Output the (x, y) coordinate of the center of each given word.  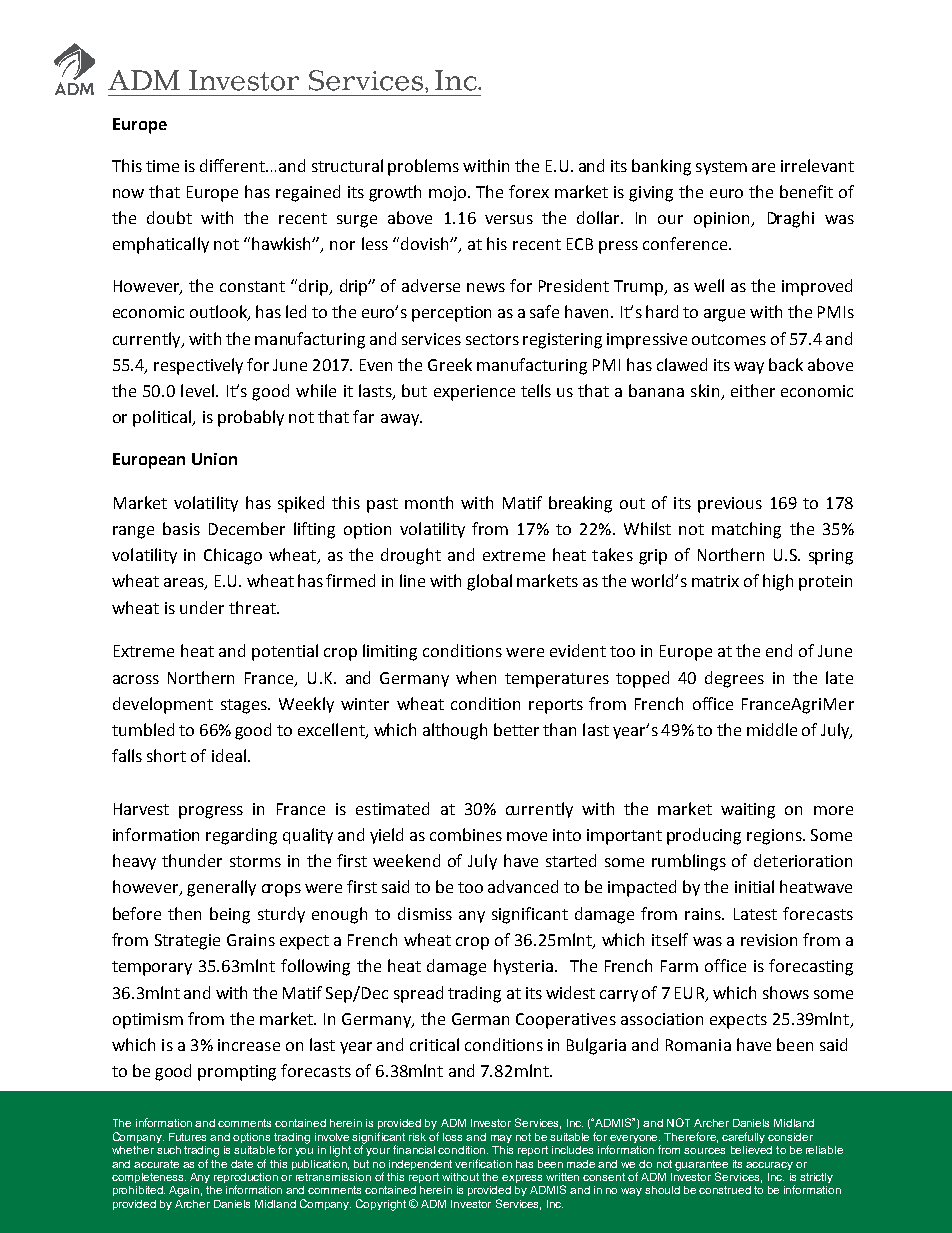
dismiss (425, 913)
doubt (169, 217)
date (242, 1164)
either (753, 390)
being (230, 915)
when (476, 677)
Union (214, 459)
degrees (734, 679)
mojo (449, 193)
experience (474, 393)
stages (245, 706)
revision (769, 940)
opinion (723, 220)
